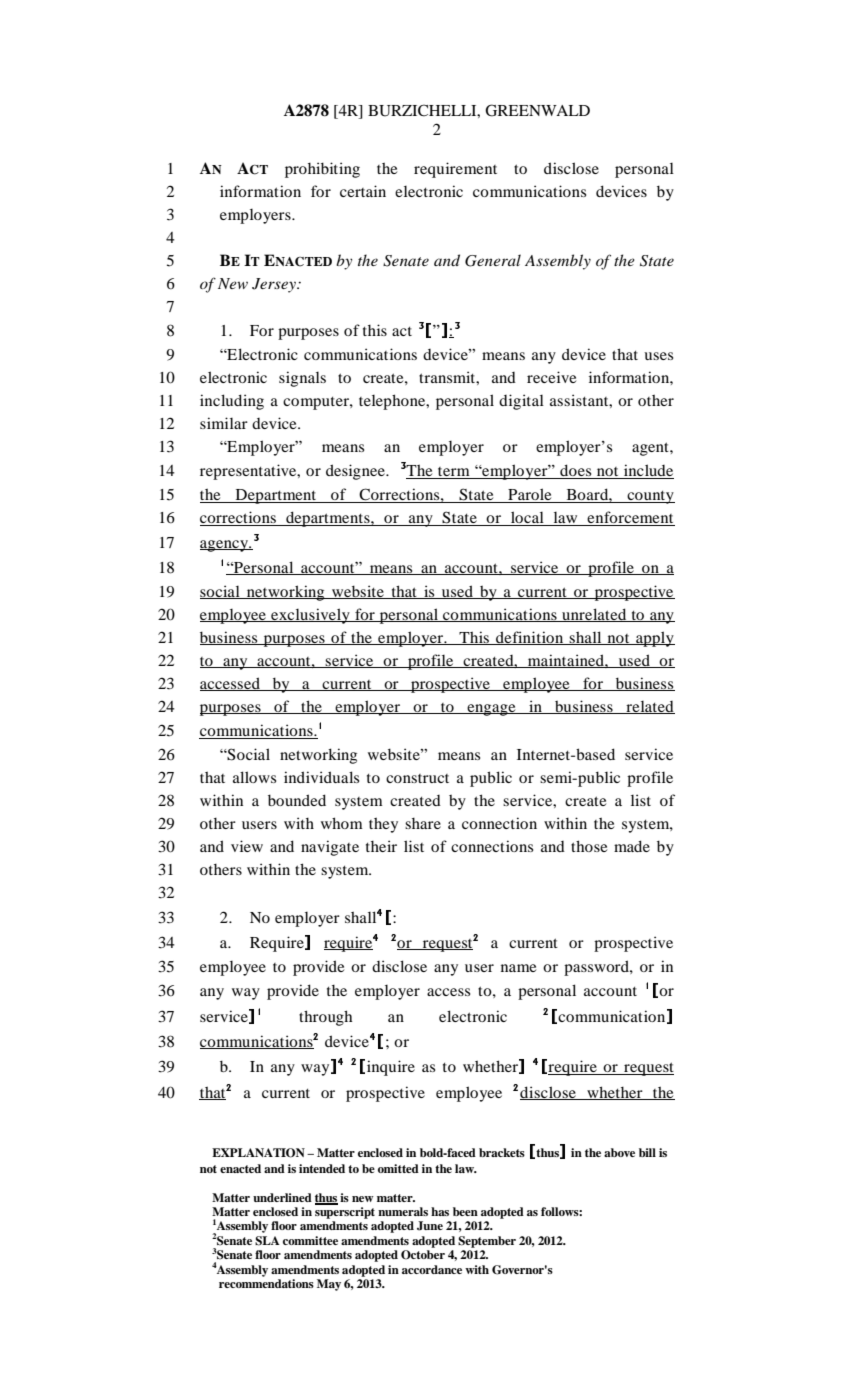 This image has height=1400, width=849. What do you see at coordinates (247, 846) in the image?
I see `view` at bounding box center [247, 846].
